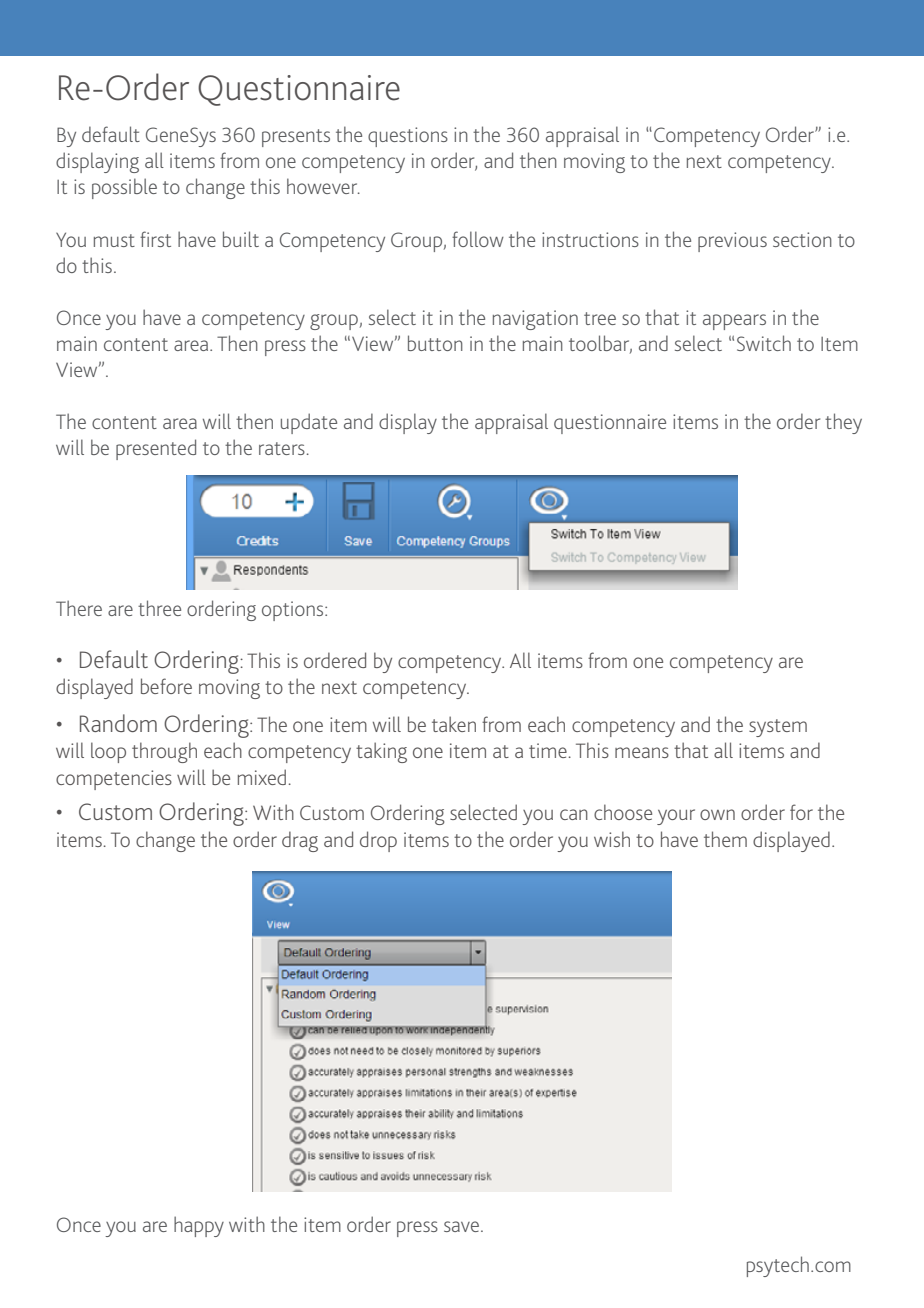 The height and width of the screenshot is (1308, 924). Describe the element at coordinates (199, 1226) in the screenshot. I see `happy` at that location.
